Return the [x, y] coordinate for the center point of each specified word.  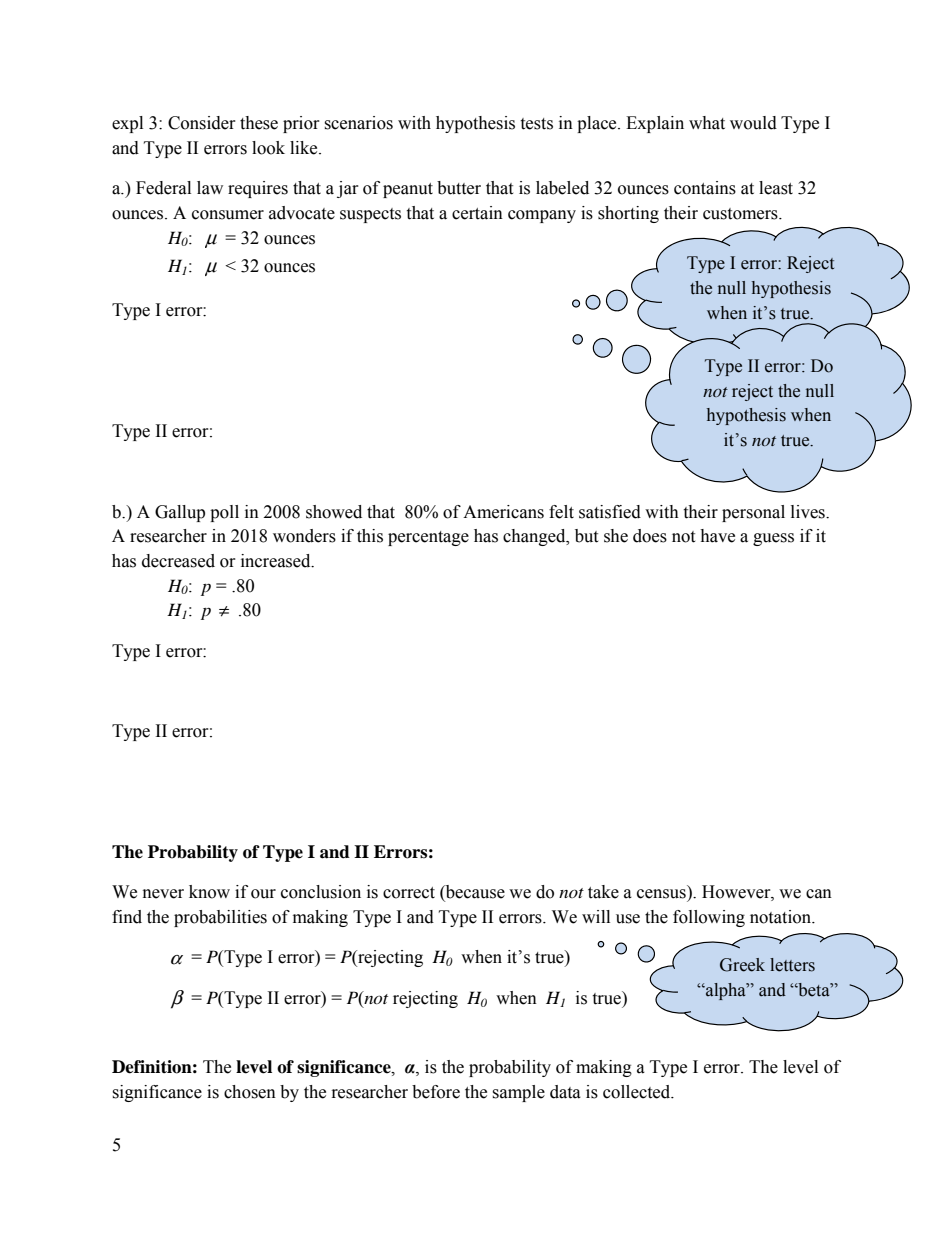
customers [741, 214]
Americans [503, 512]
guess [773, 539]
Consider [202, 123]
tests [536, 124]
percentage [428, 538]
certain [477, 213]
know [209, 892]
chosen [250, 1092]
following [709, 918]
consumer [228, 215]
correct [409, 893]
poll [224, 513]
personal [753, 513]
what [707, 123]
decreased [178, 561]
